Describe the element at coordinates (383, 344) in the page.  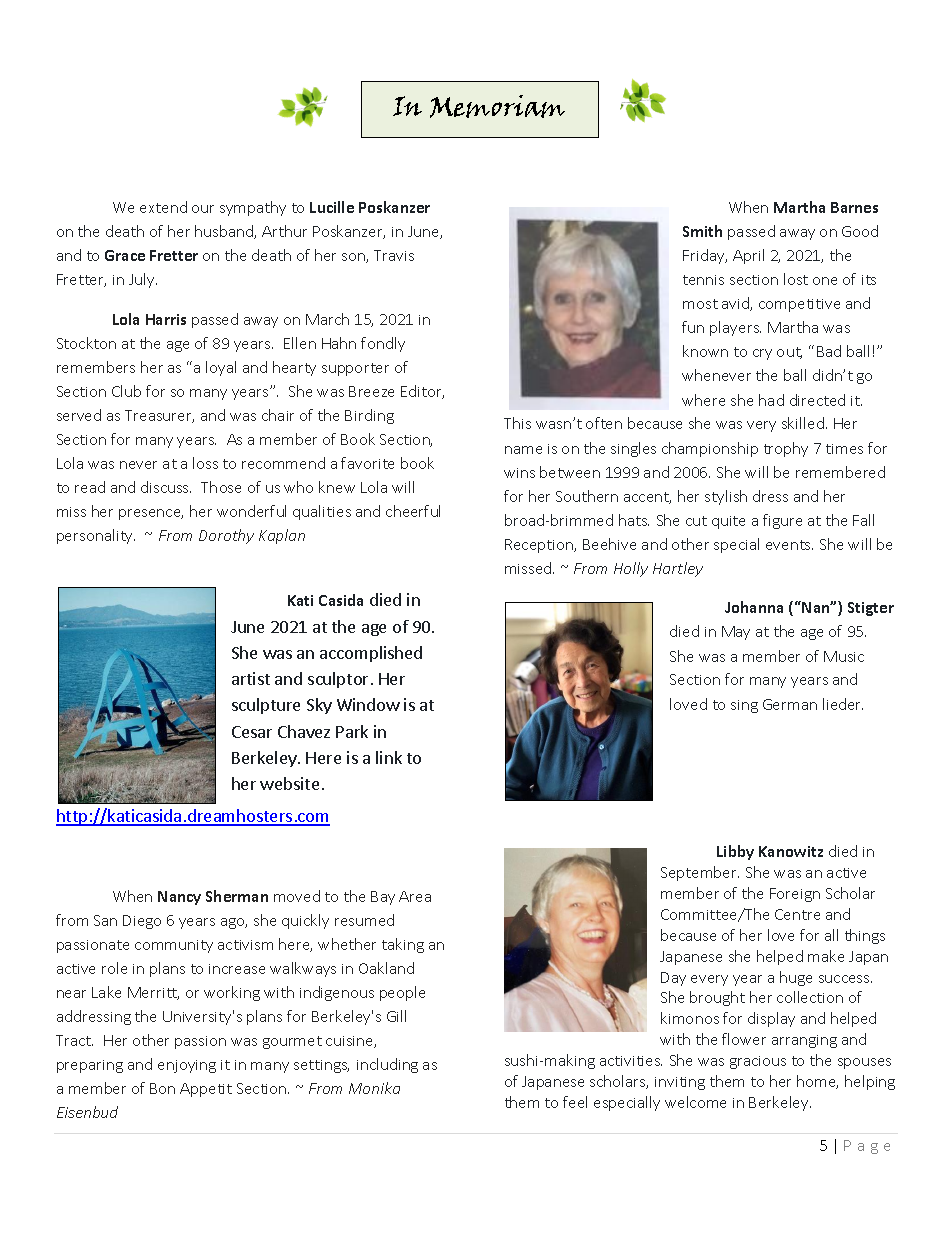
I see `fondly` at that location.
